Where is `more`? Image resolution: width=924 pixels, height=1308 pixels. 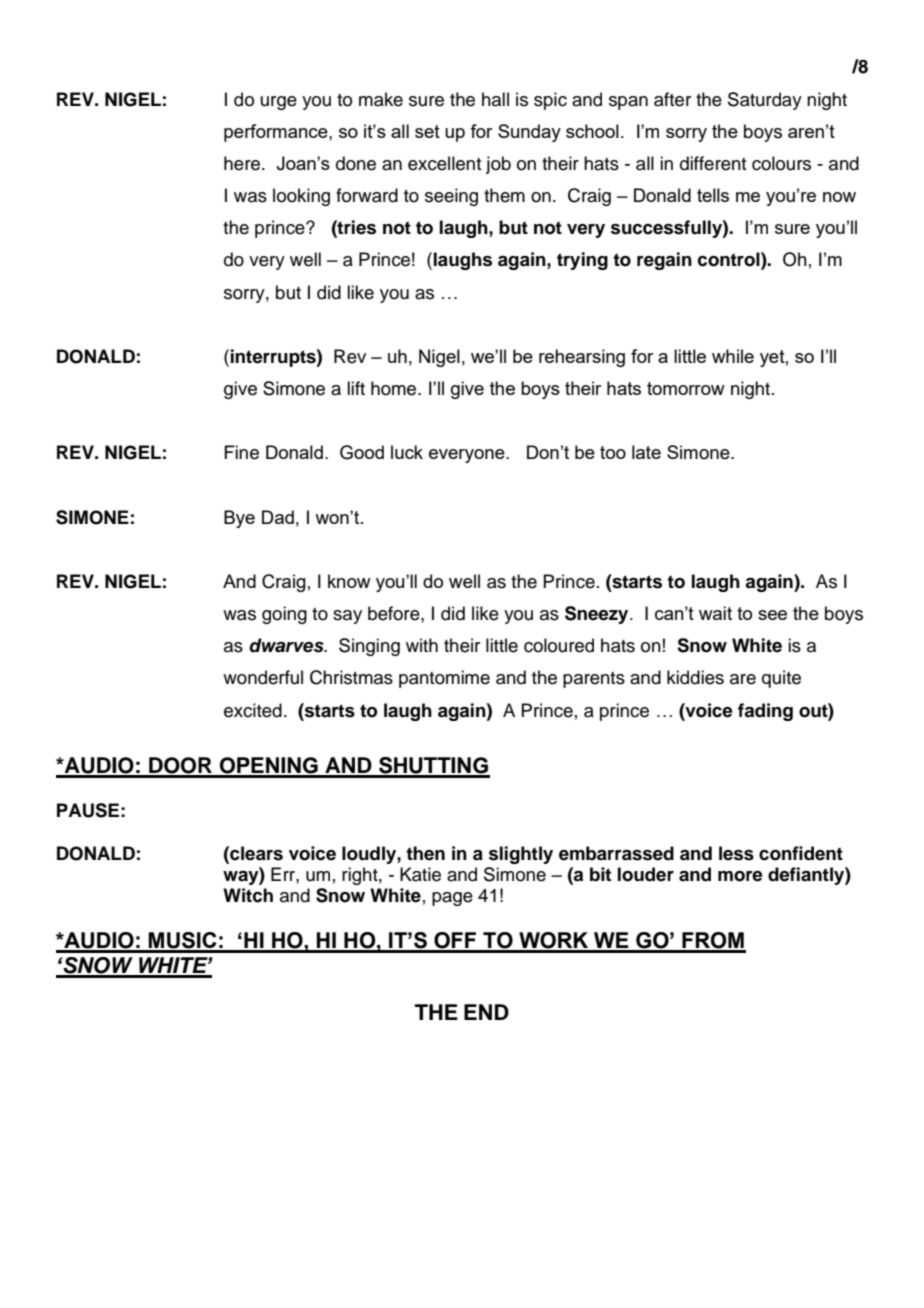 more is located at coordinates (740, 876).
